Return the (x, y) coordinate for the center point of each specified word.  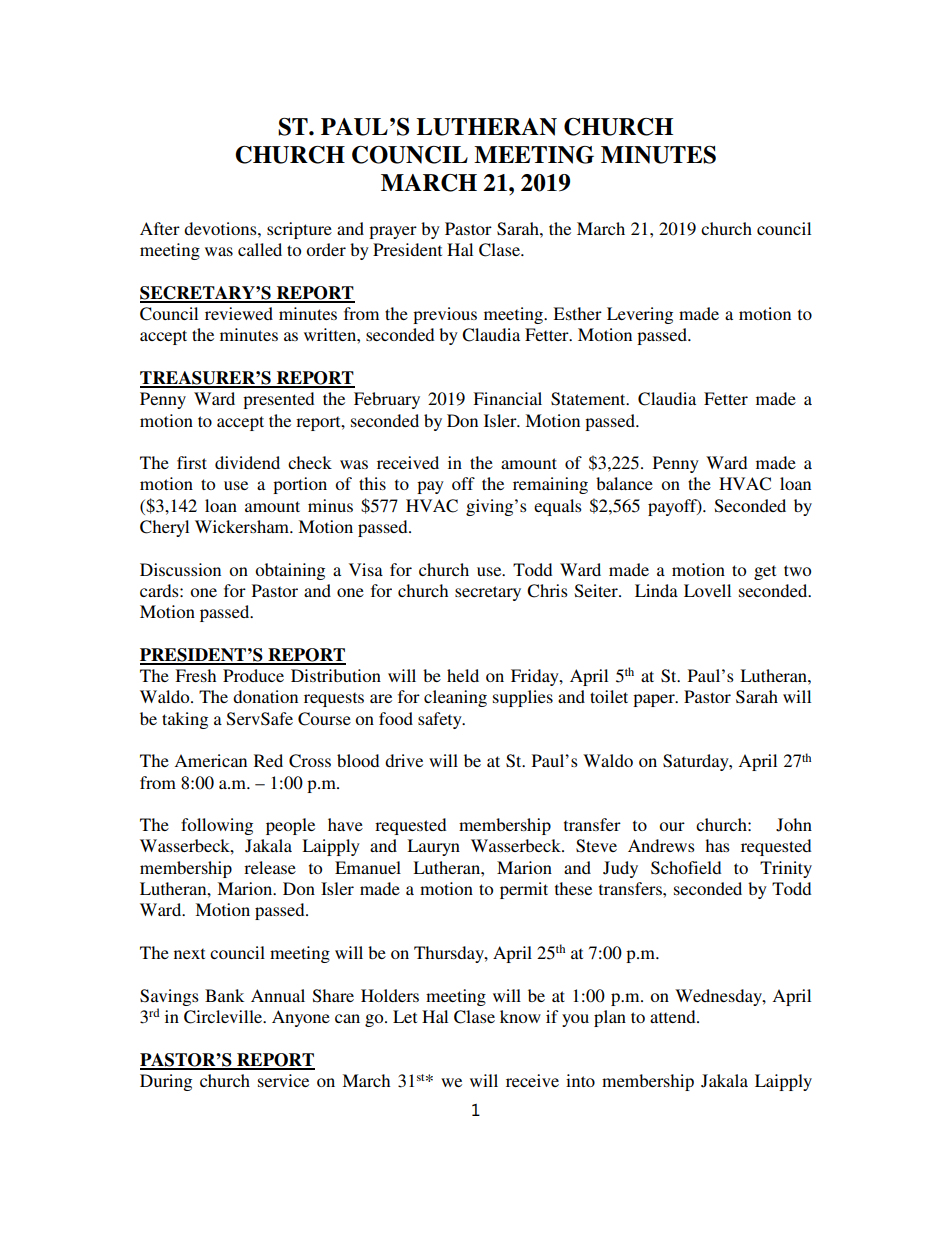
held (463, 675)
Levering (640, 315)
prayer (393, 232)
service (283, 1080)
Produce (253, 675)
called (260, 249)
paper (655, 700)
